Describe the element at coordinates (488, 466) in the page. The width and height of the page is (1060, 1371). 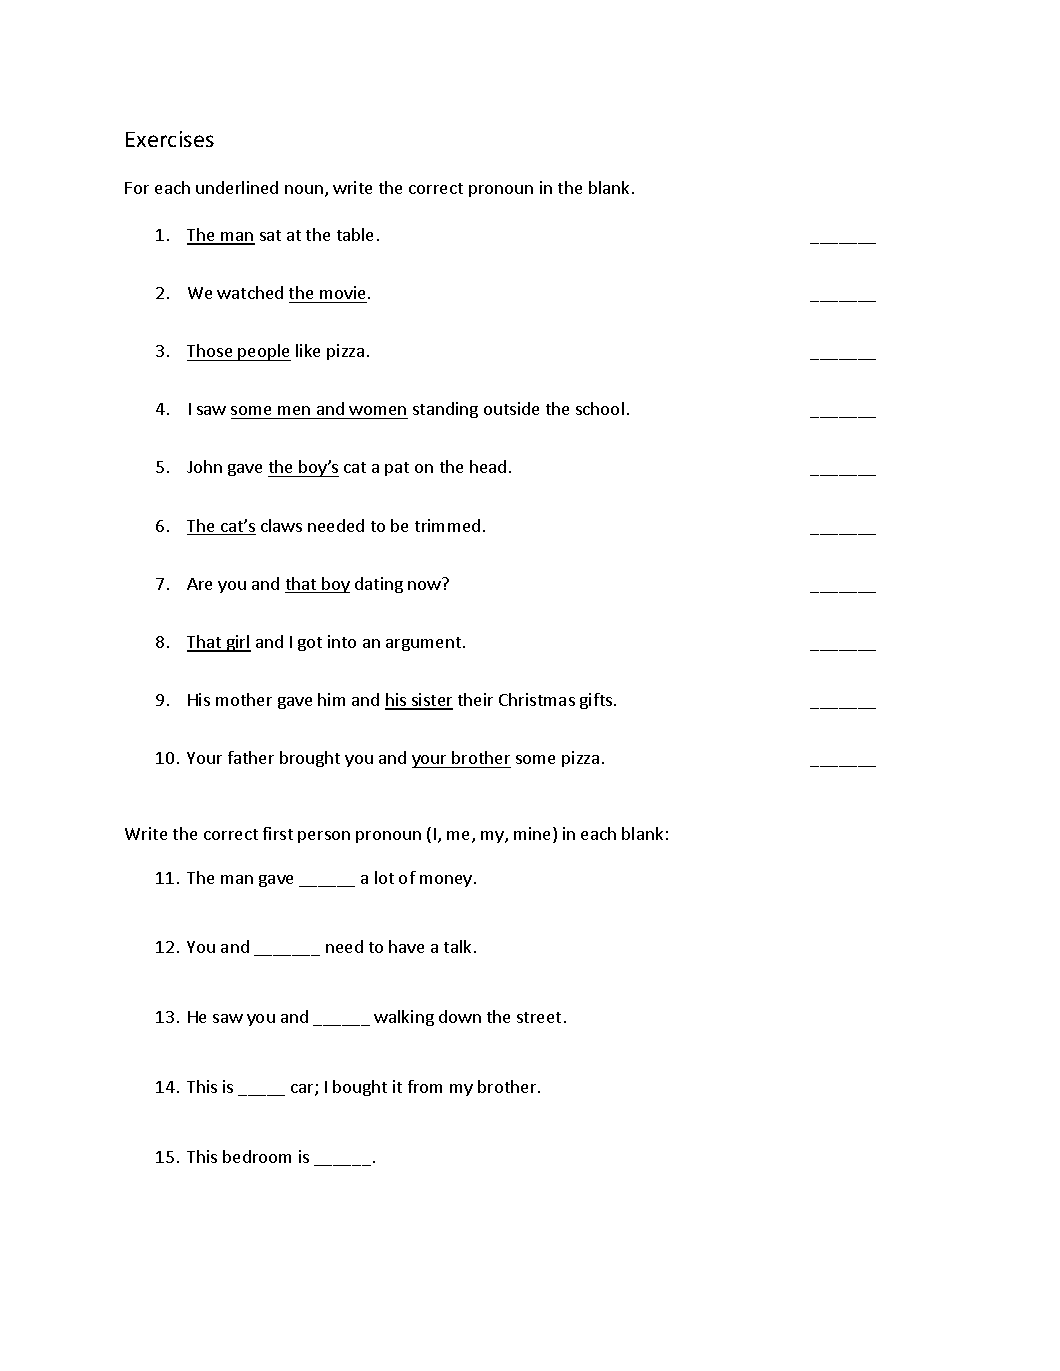
I see `head` at that location.
